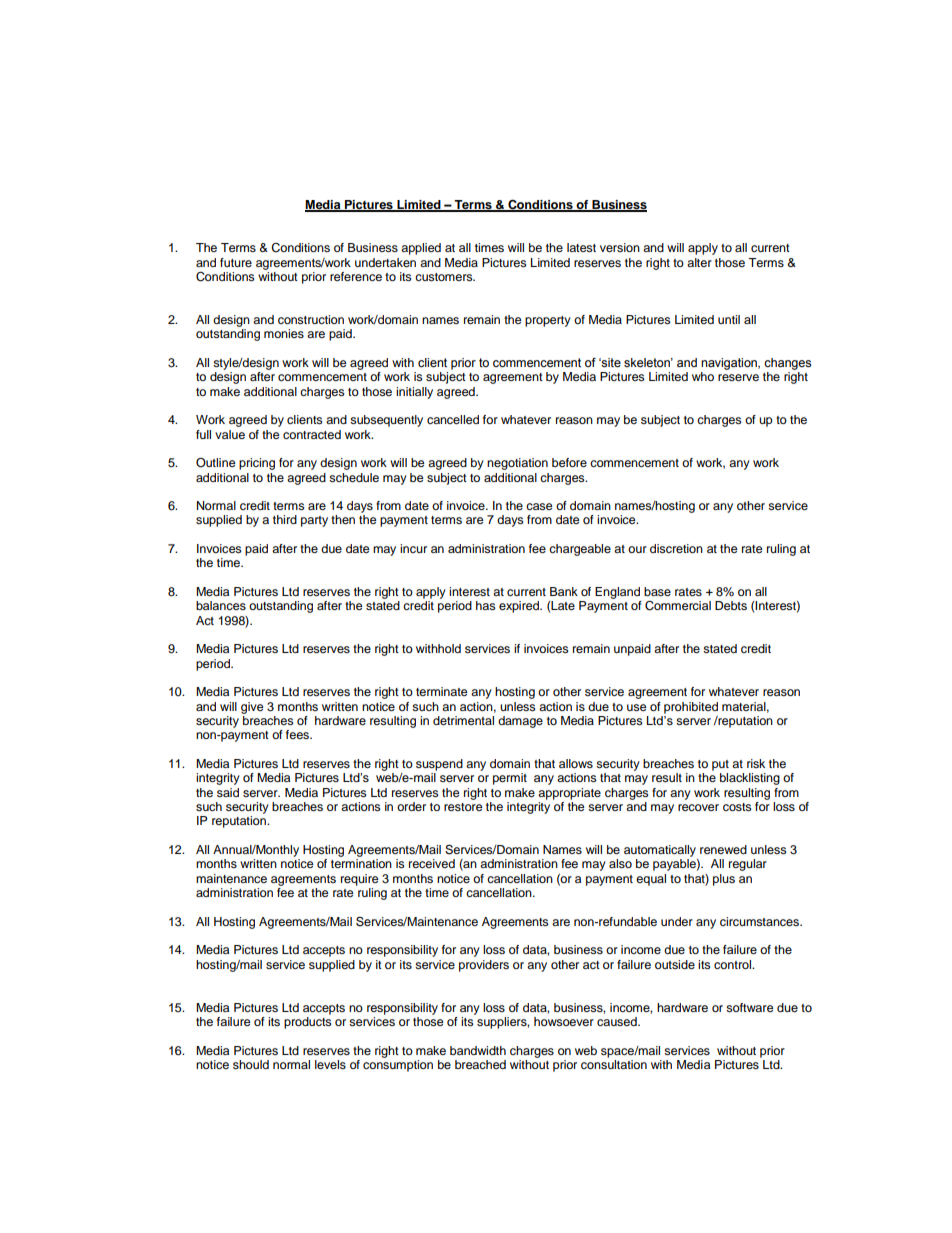  What do you see at coordinates (750, 779) in the screenshot?
I see `blacklisting` at bounding box center [750, 779].
